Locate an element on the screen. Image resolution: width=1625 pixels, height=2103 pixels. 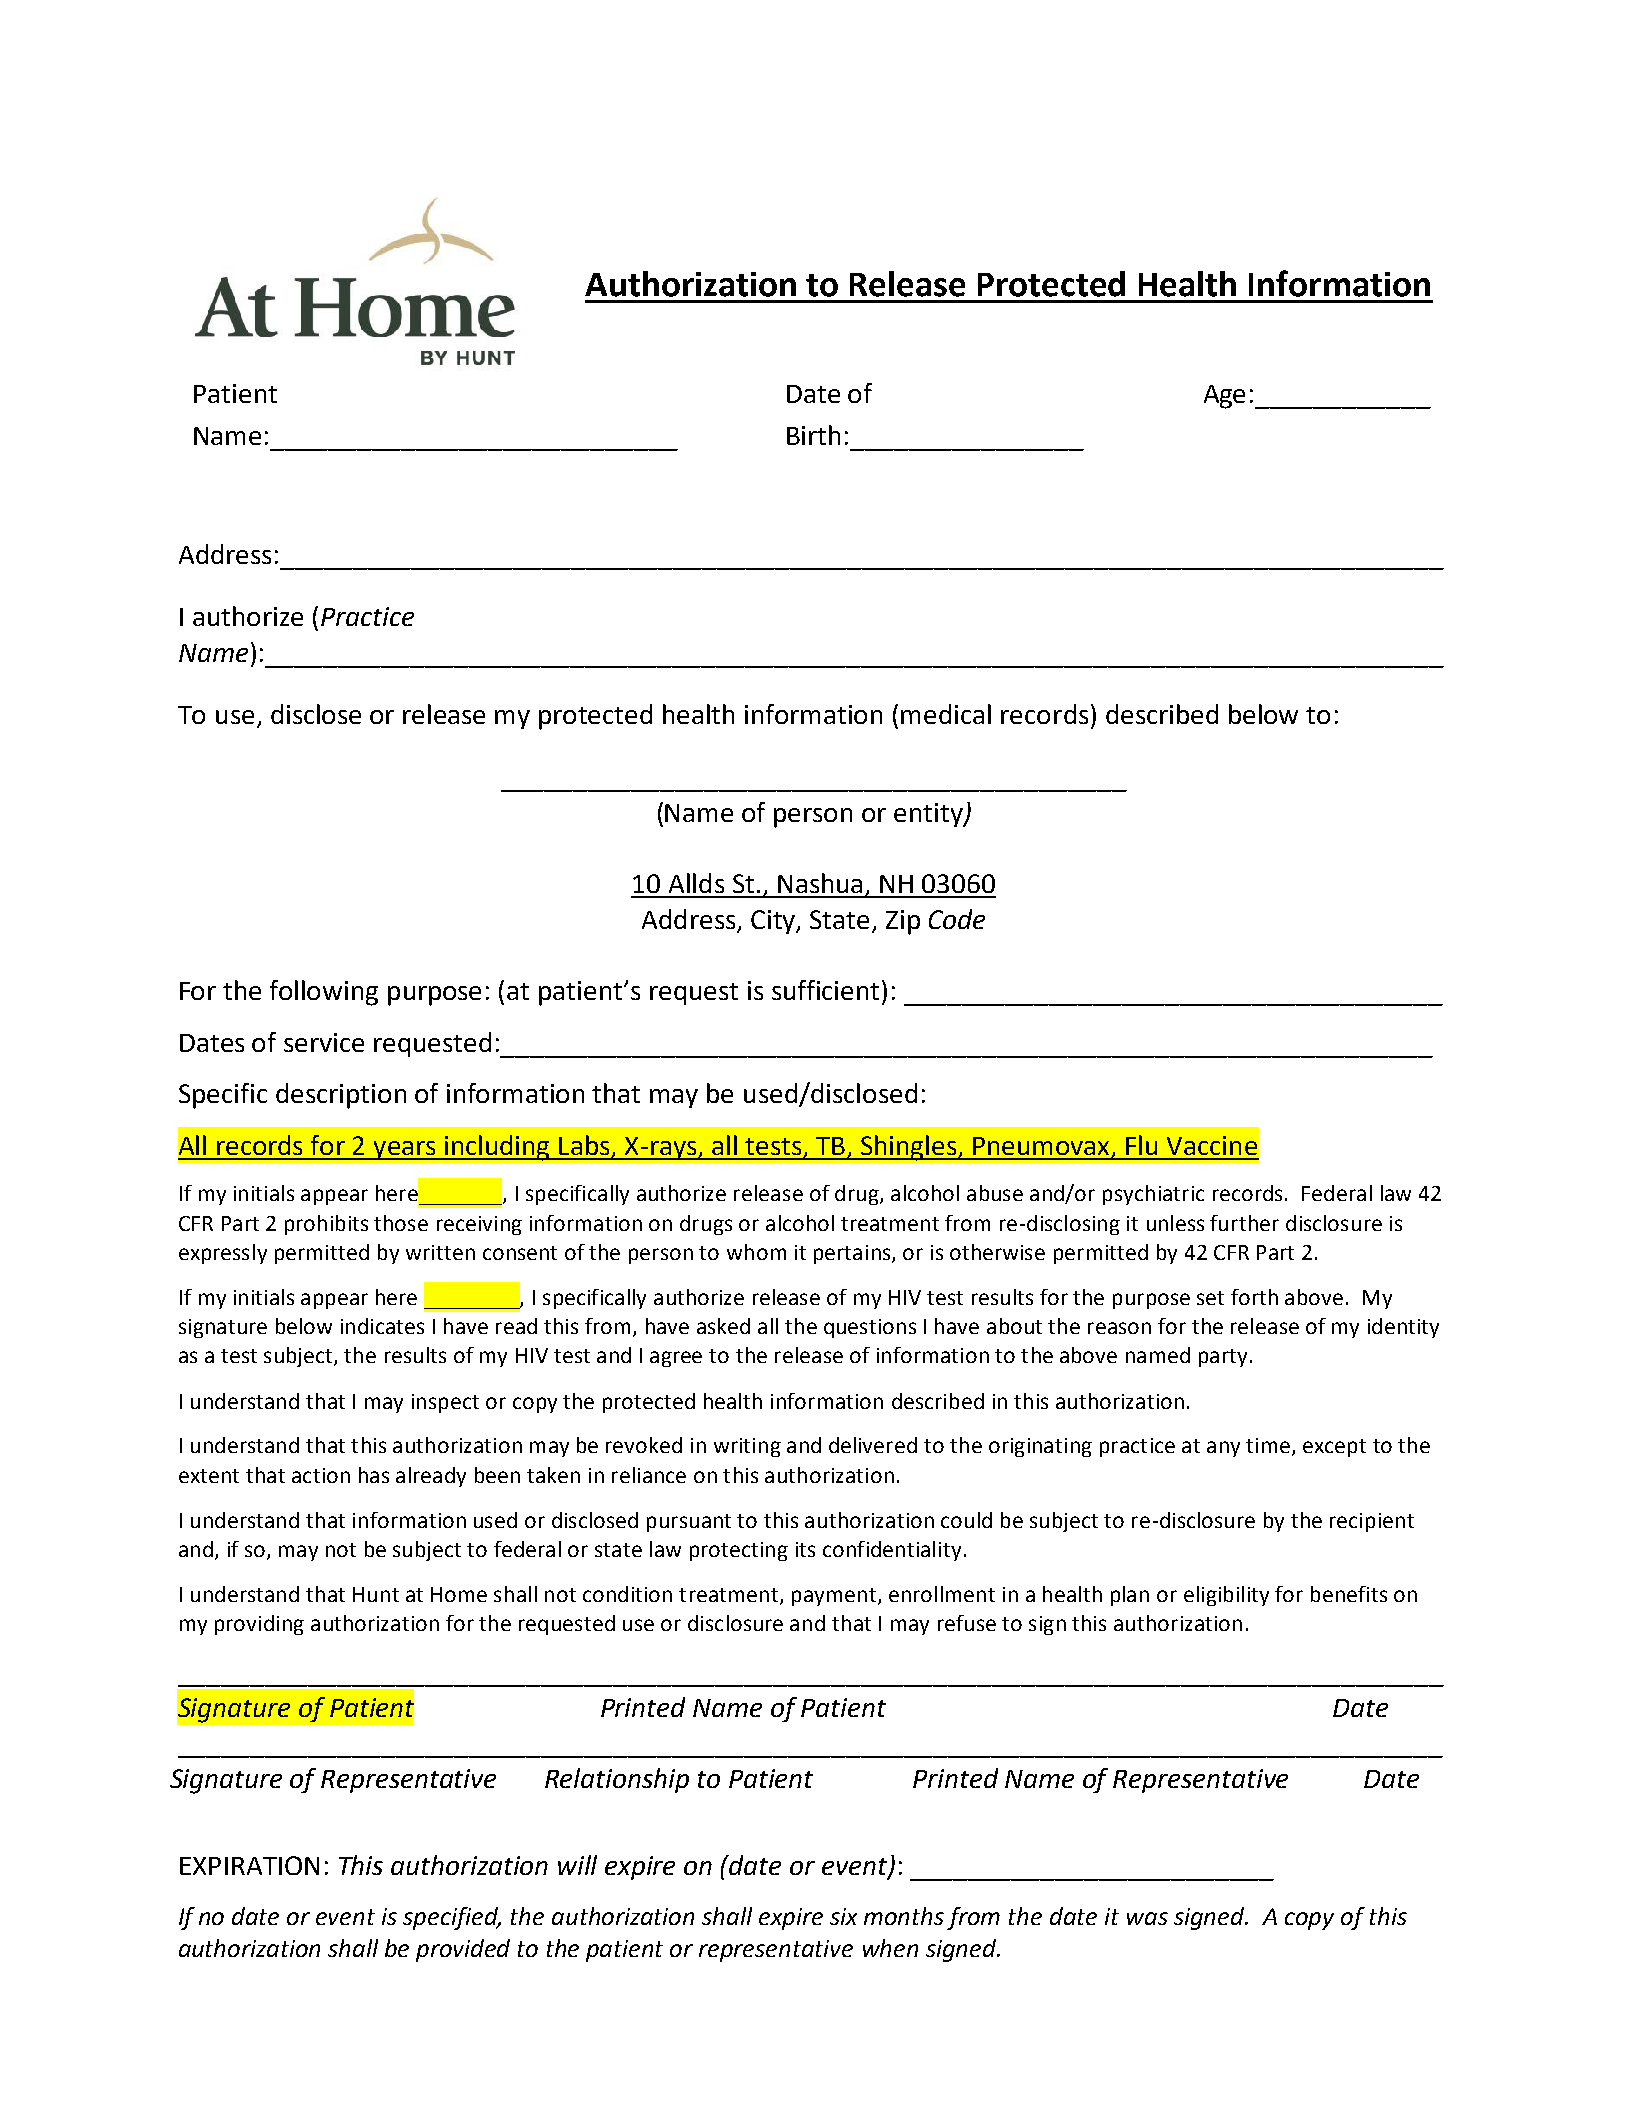
was is located at coordinates (1147, 1918).
